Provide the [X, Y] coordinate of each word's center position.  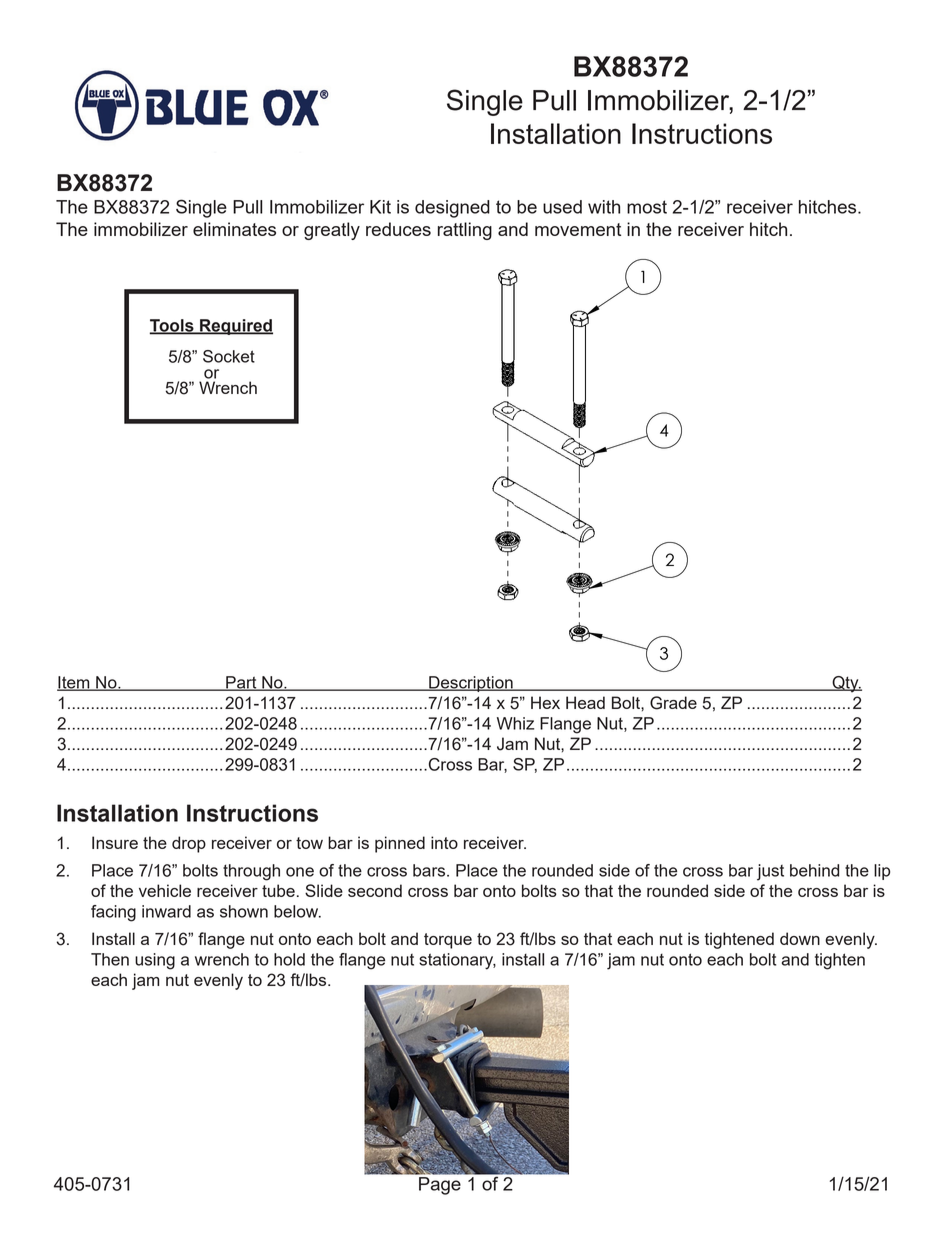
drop [189, 844]
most [647, 207]
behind [814, 870]
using [155, 961]
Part [241, 683]
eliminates [234, 229]
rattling [465, 231]
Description [471, 684]
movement [578, 229]
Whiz [515, 723]
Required [235, 327]
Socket [229, 356]
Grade [673, 703]
